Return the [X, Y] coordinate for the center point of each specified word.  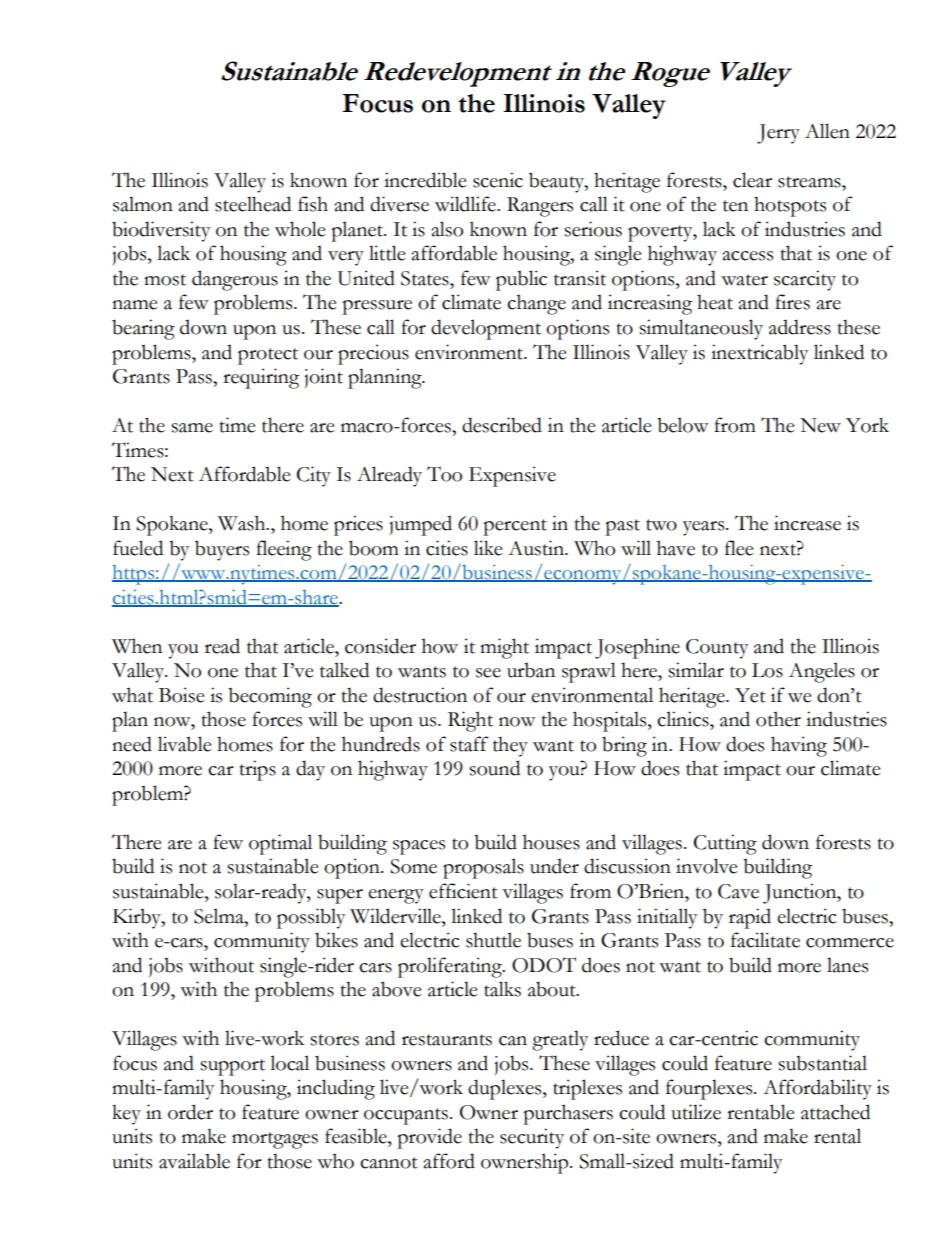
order [190, 1112]
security [532, 1138]
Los [767, 670]
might [504, 648]
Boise [182, 695]
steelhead [253, 204]
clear [752, 180]
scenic [498, 180]
